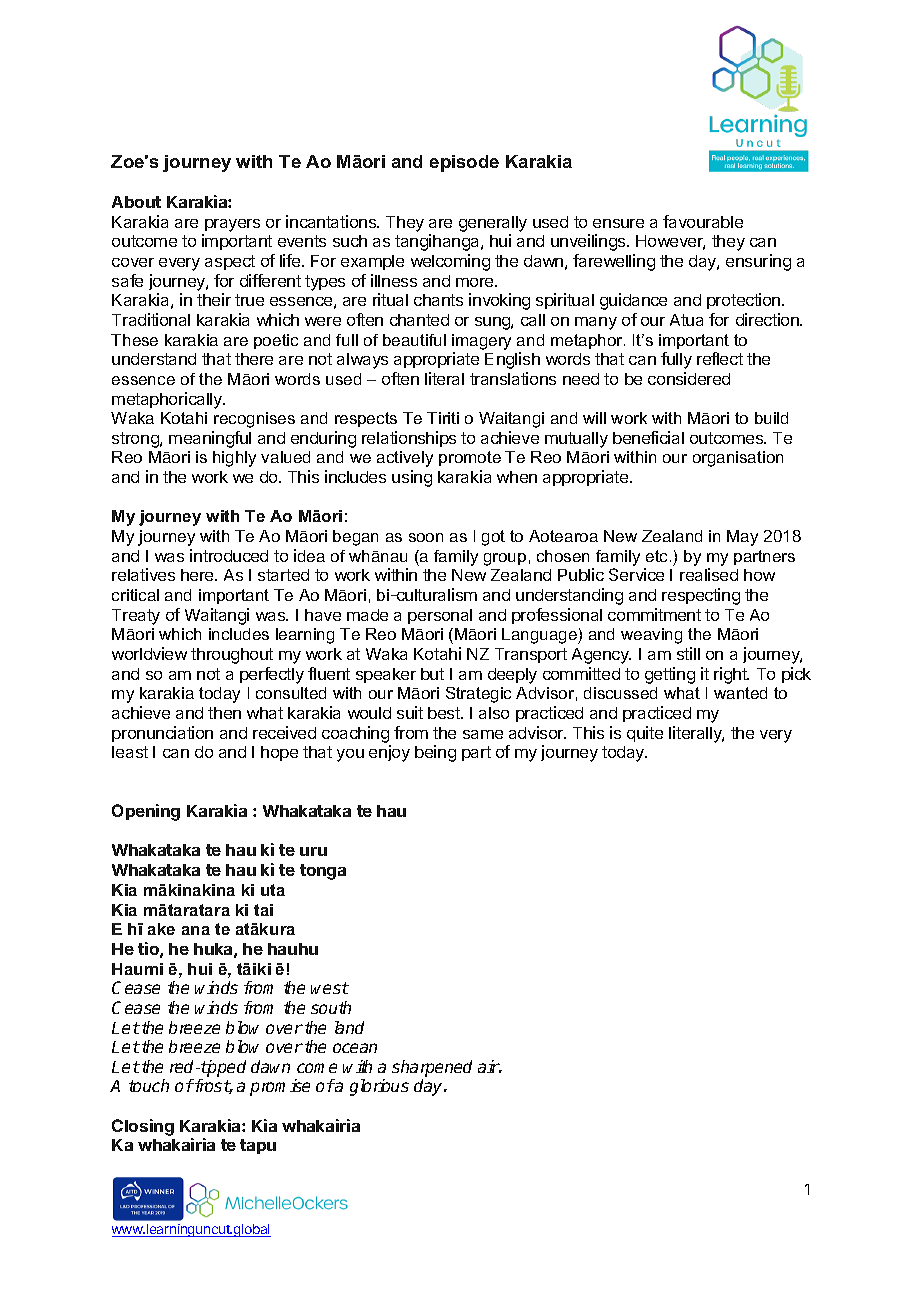 This image has width=924, height=1308. I want to click on wanted, so click(740, 693).
